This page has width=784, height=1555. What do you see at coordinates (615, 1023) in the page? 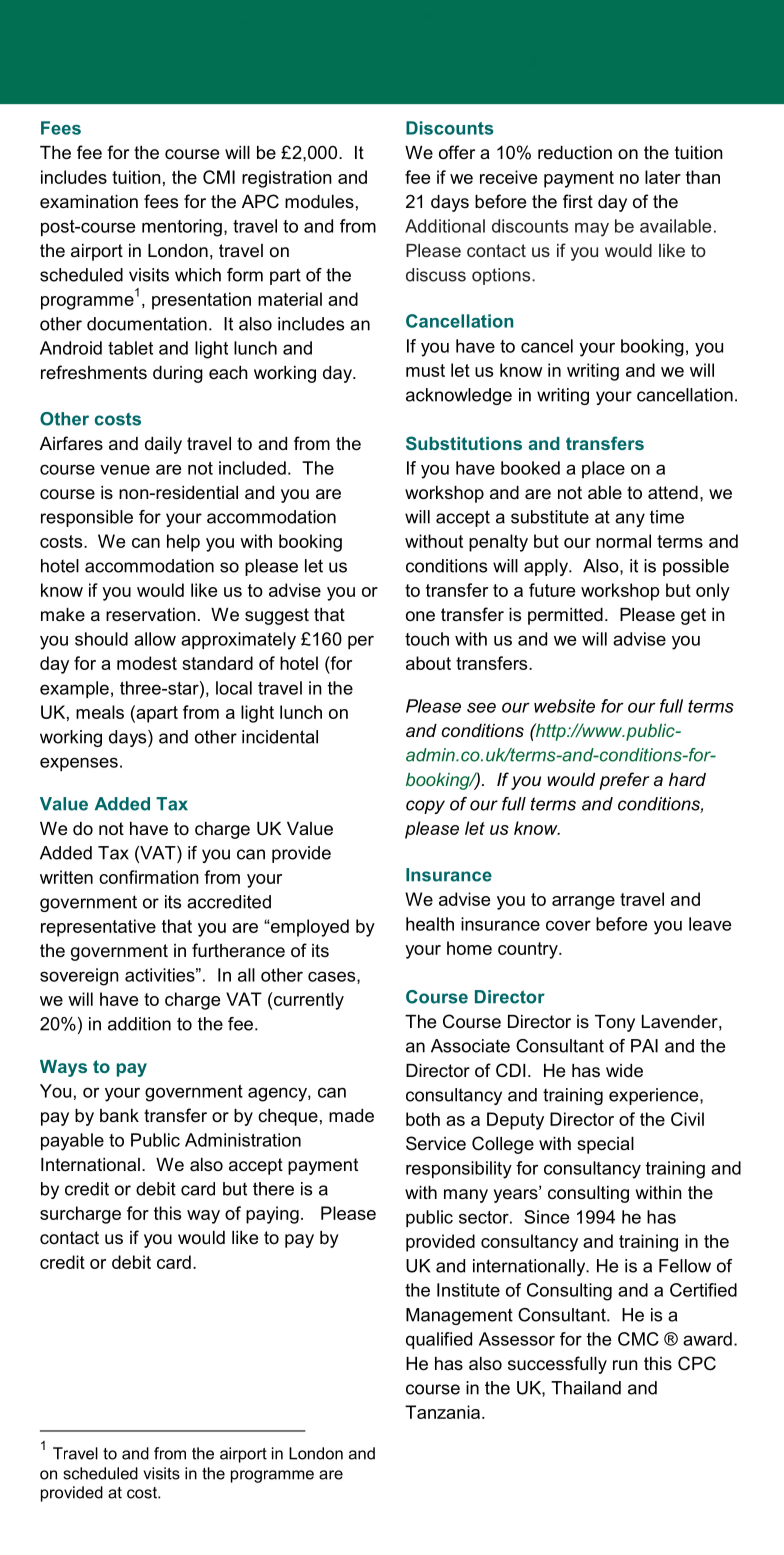
I see `Tony` at bounding box center [615, 1023].
